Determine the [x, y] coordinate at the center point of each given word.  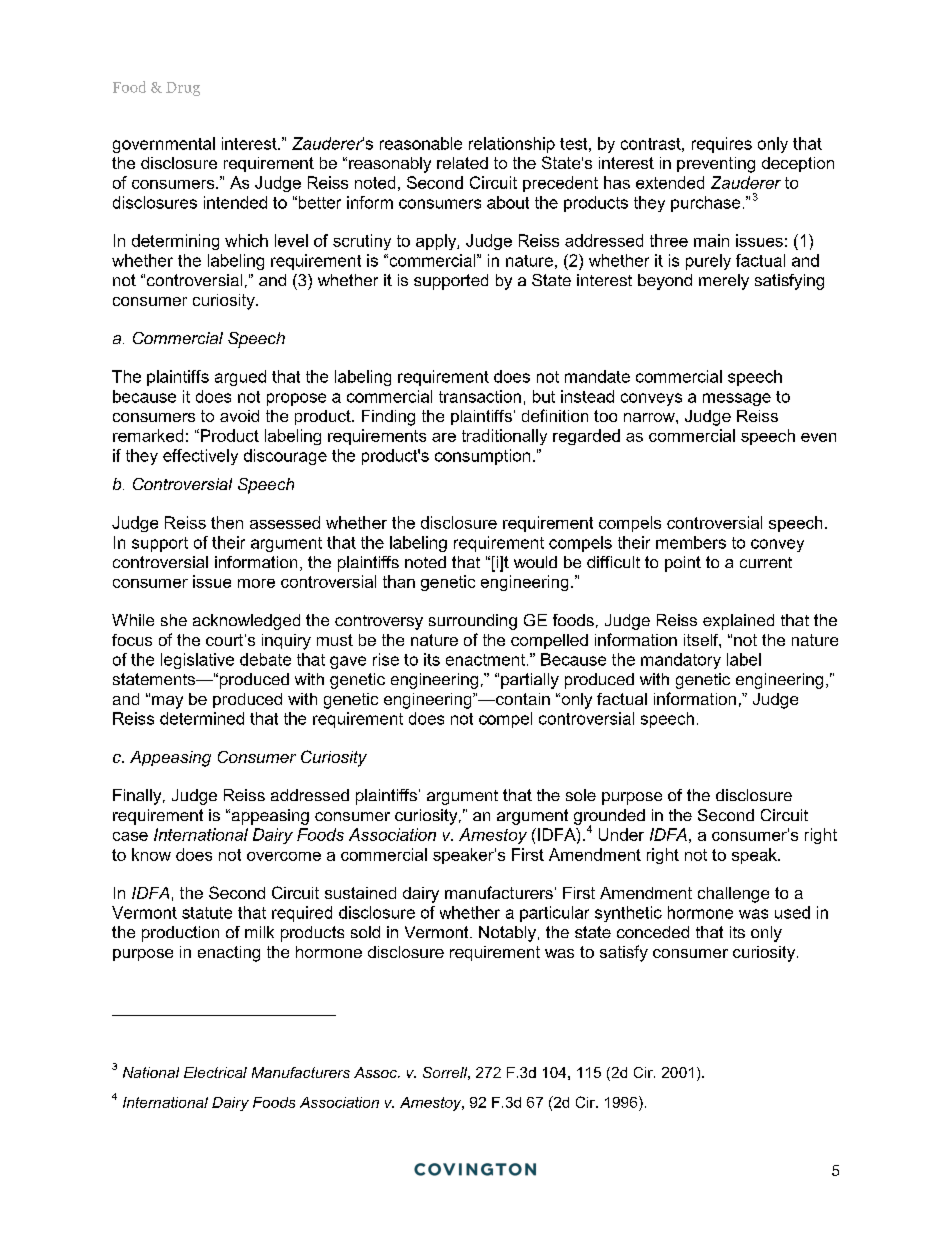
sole [581, 795]
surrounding [473, 622]
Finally [138, 797]
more [256, 583]
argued [240, 378]
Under [621, 834]
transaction [480, 396]
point [683, 564]
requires [722, 145]
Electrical [215, 1072]
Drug [183, 89]
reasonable [421, 143]
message [737, 399]
